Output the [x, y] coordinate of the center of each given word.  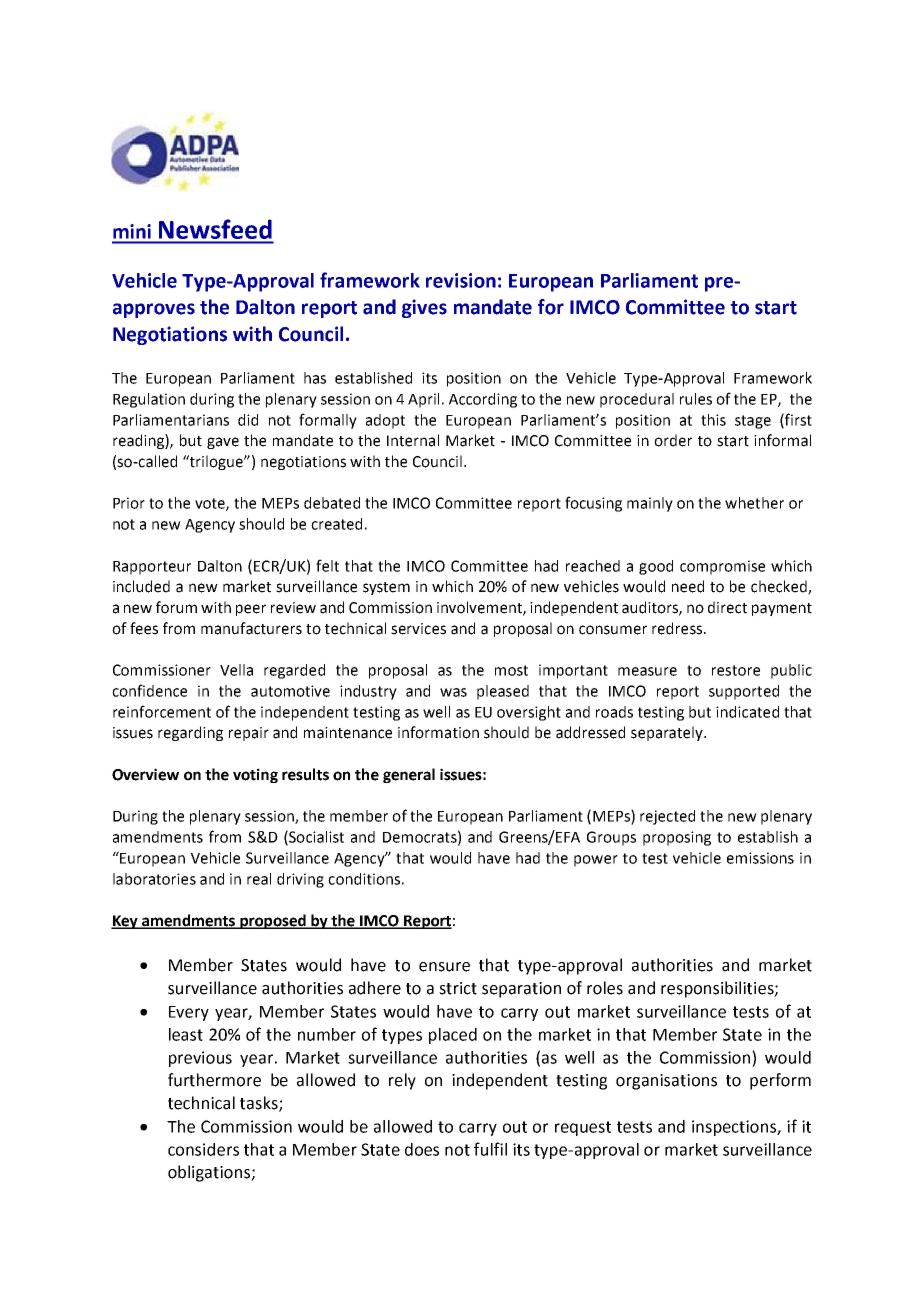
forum [176, 607]
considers [203, 1149]
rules [696, 399]
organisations [666, 1082]
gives [424, 308]
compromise [722, 567]
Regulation [149, 400]
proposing [677, 838]
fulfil [490, 1149]
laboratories [154, 879]
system [386, 588]
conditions [364, 879]
